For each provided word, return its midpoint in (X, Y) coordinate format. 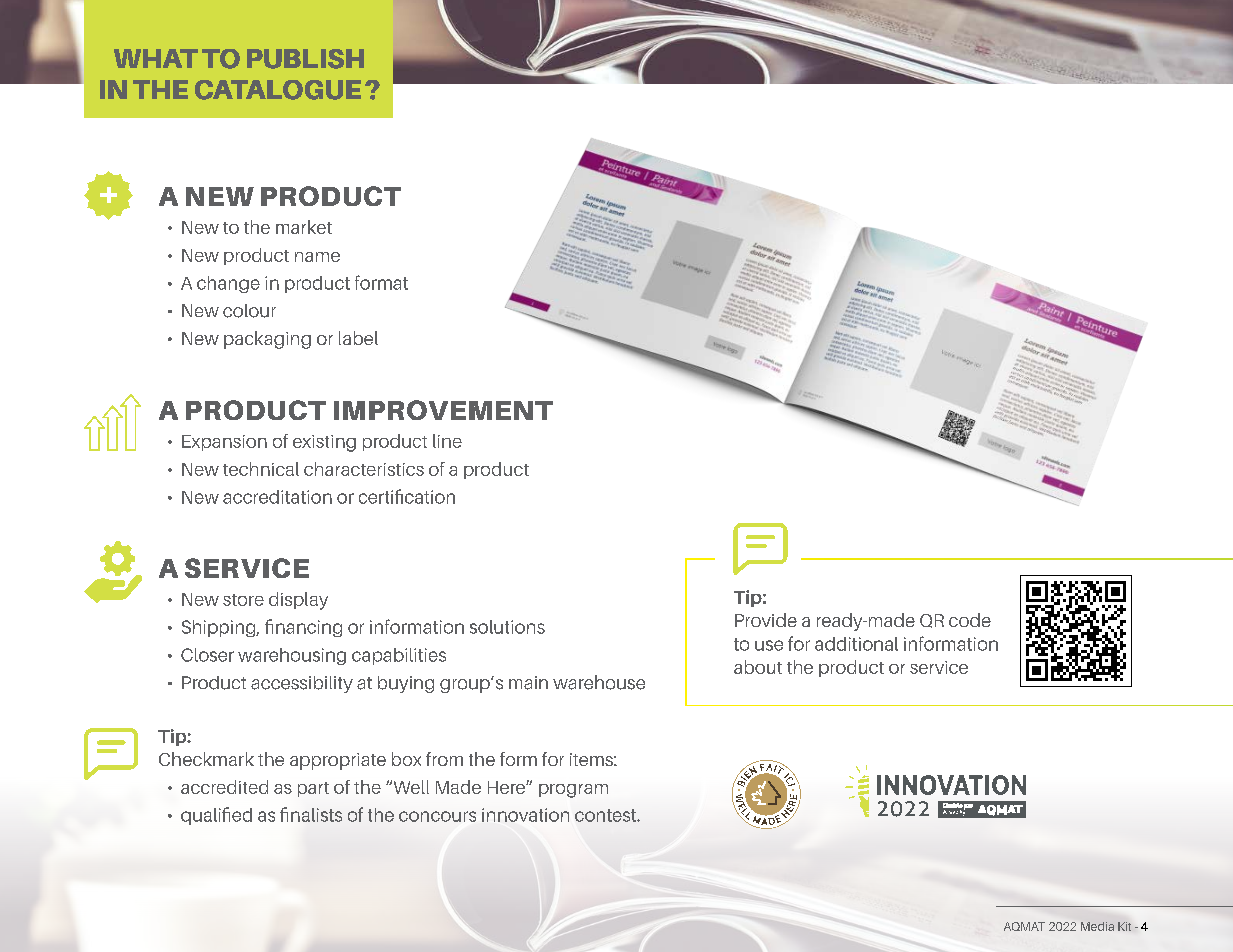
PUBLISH (305, 59)
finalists (311, 814)
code (970, 620)
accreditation (277, 497)
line (447, 441)
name (317, 257)
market (304, 227)
